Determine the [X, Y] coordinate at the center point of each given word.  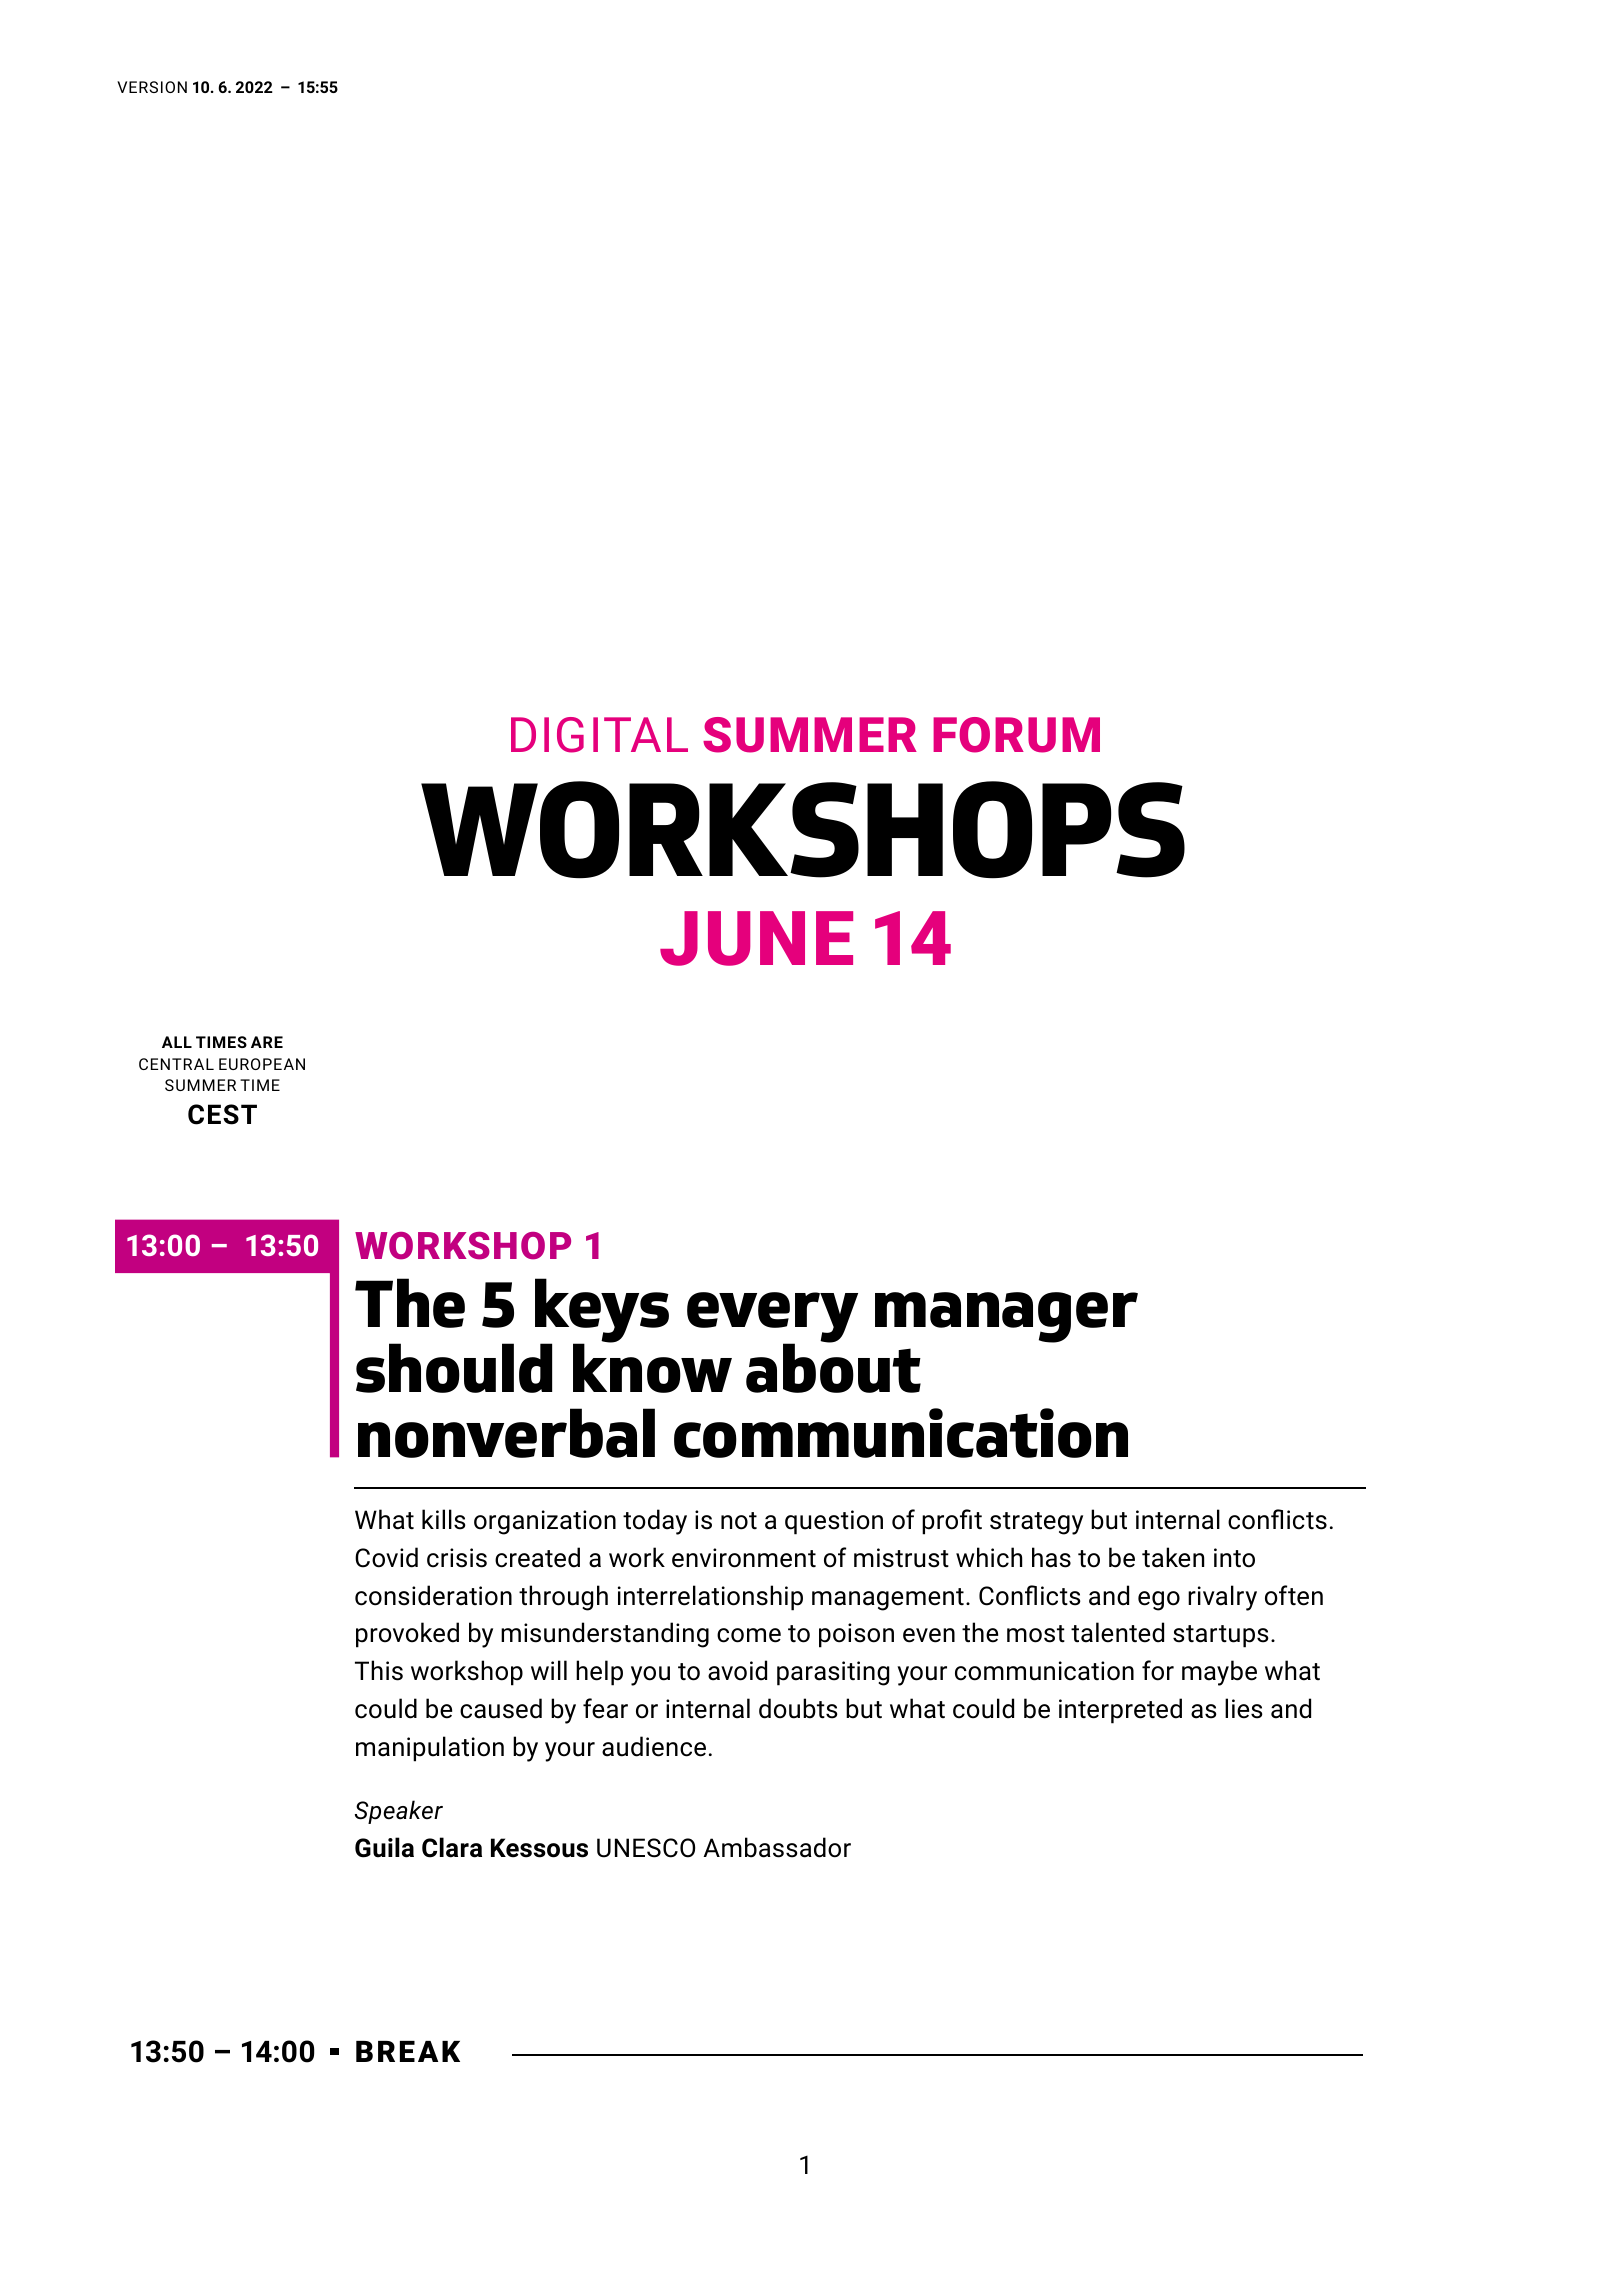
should [454, 1368]
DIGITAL [599, 735]
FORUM [1016, 735]
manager [1006, 1317]
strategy [1036, 1523]
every [772, 1318]
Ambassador [777, 1847]
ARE [267, 1042]
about [833, 1367]
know [652, 1367]
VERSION [152, 87]
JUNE [756, 938]
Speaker [399, 1812]
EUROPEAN [262, 1064]
